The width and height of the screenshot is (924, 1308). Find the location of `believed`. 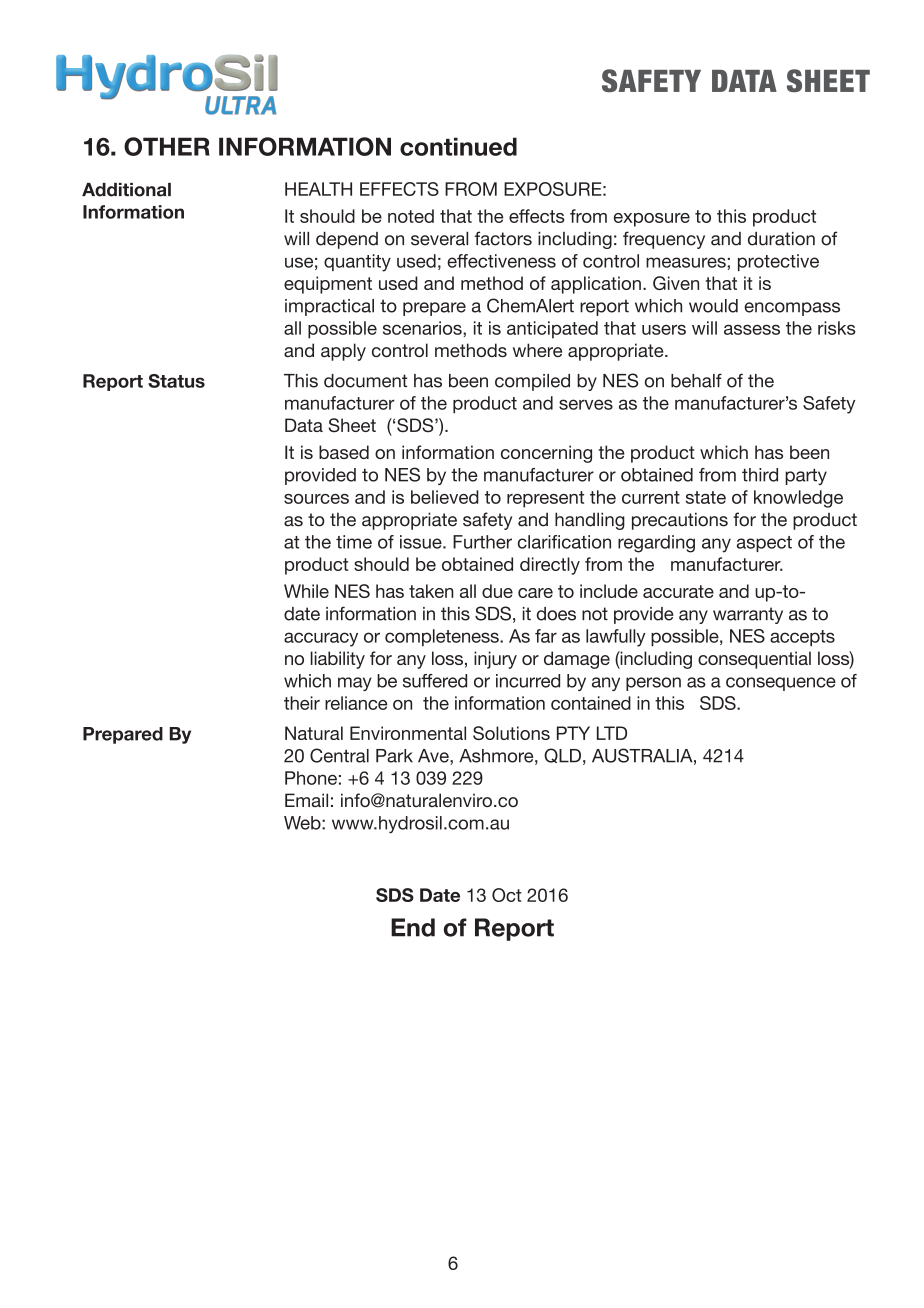

believed is located at coordinates (445, 497).
